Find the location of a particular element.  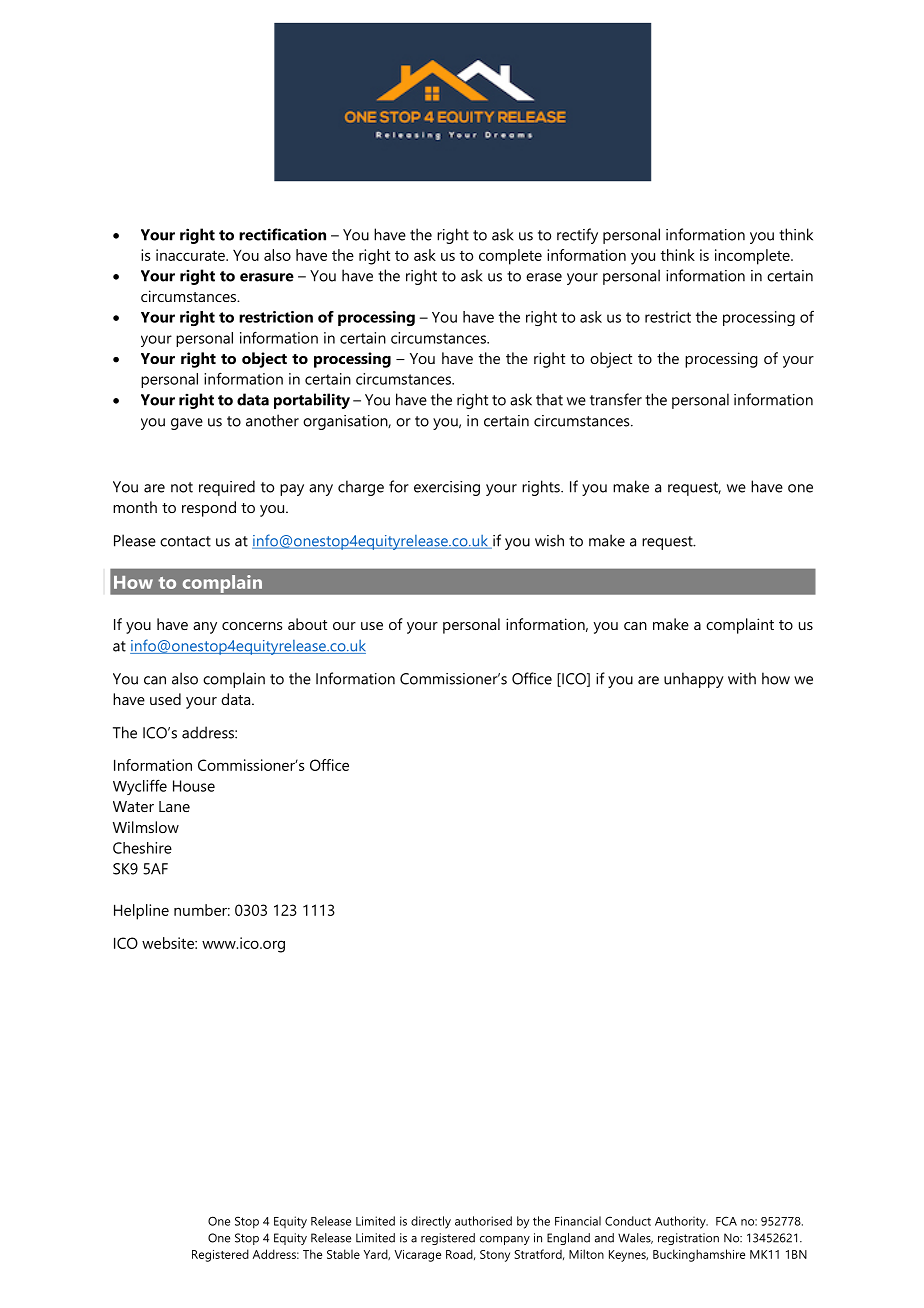

about is located at coordinates (307, 624).
